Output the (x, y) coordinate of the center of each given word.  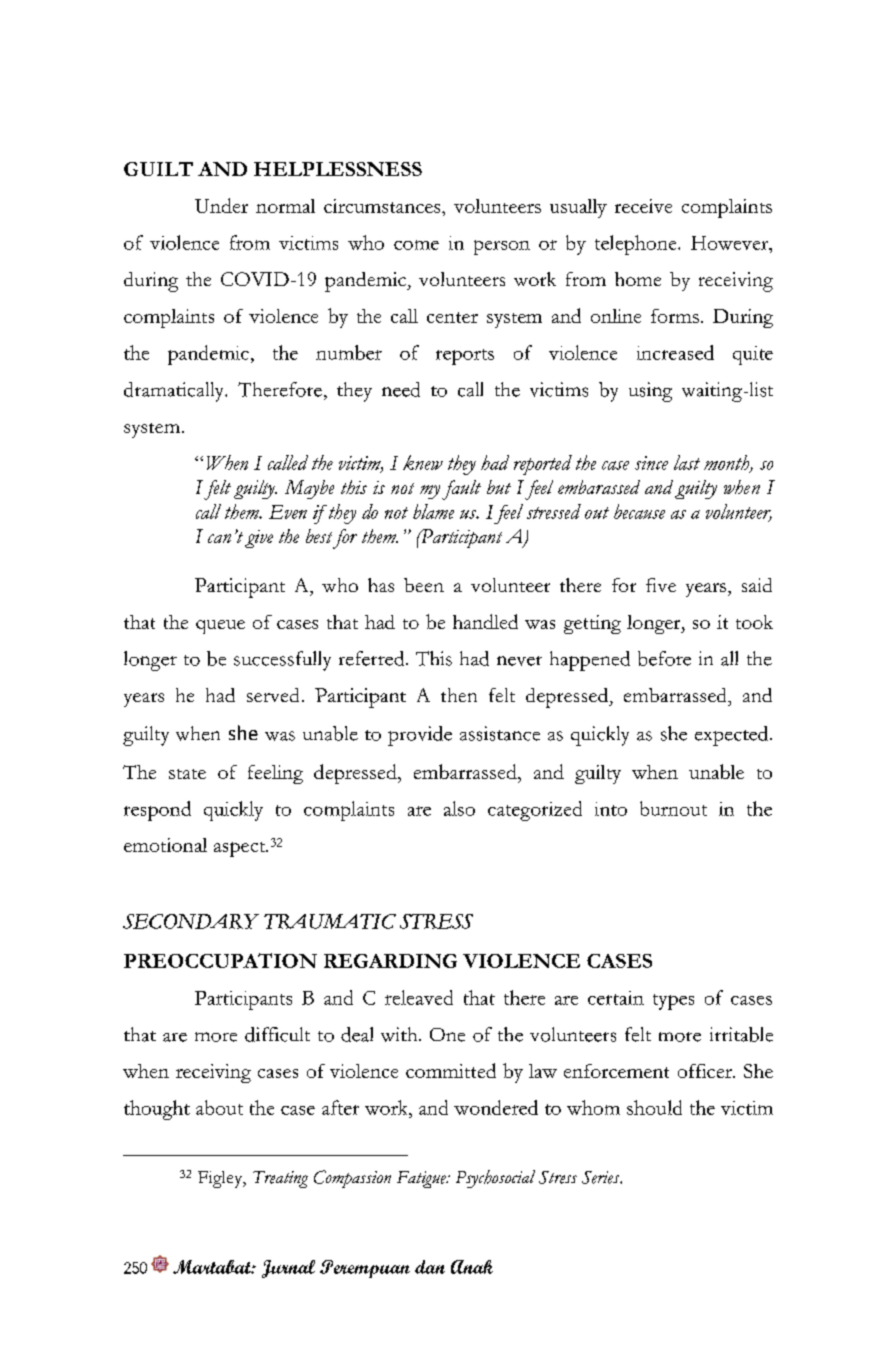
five (661, 585)
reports (465, 357)
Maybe (309, 489)
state (187, 774)
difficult (277, 1034)
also (459, 808)
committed (451, 1070)
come (416, 245)
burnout (673, 808)
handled (485, 621)
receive (643, 206)
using (650, 392)
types (673, 1002)
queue (220, 627)
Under (221, 205)
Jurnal (288, 1269)
